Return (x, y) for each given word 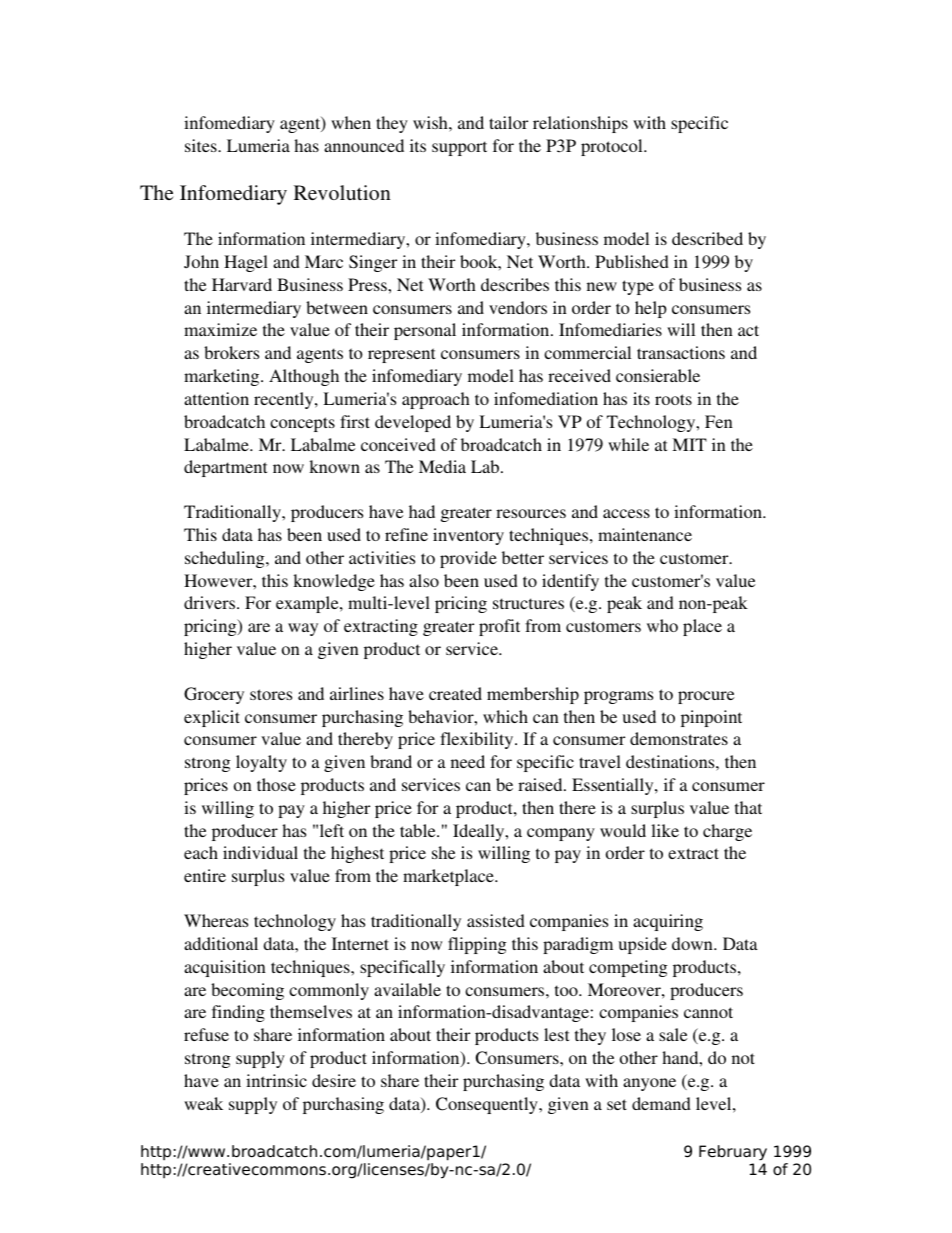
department (225, 468)
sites (202, 145)
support (459, 148)
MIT (689, 444)
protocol (613, 147)
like (665, 830)
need (468, 761)
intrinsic (276, 1080)
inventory (468, 536)
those (276, 784)
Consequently (488, 1105)
